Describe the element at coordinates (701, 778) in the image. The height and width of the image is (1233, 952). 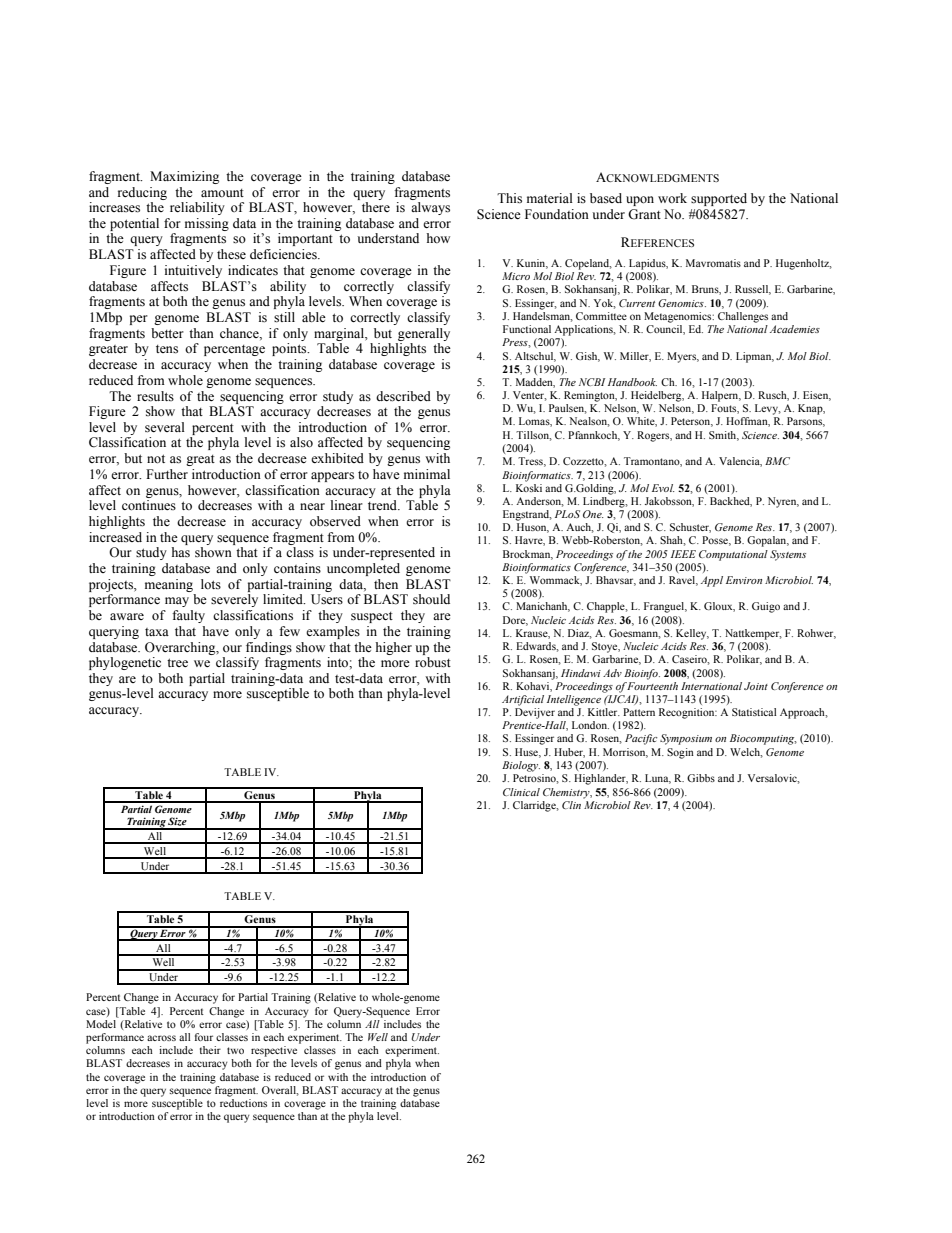
I see `Gibbs` at that location.
